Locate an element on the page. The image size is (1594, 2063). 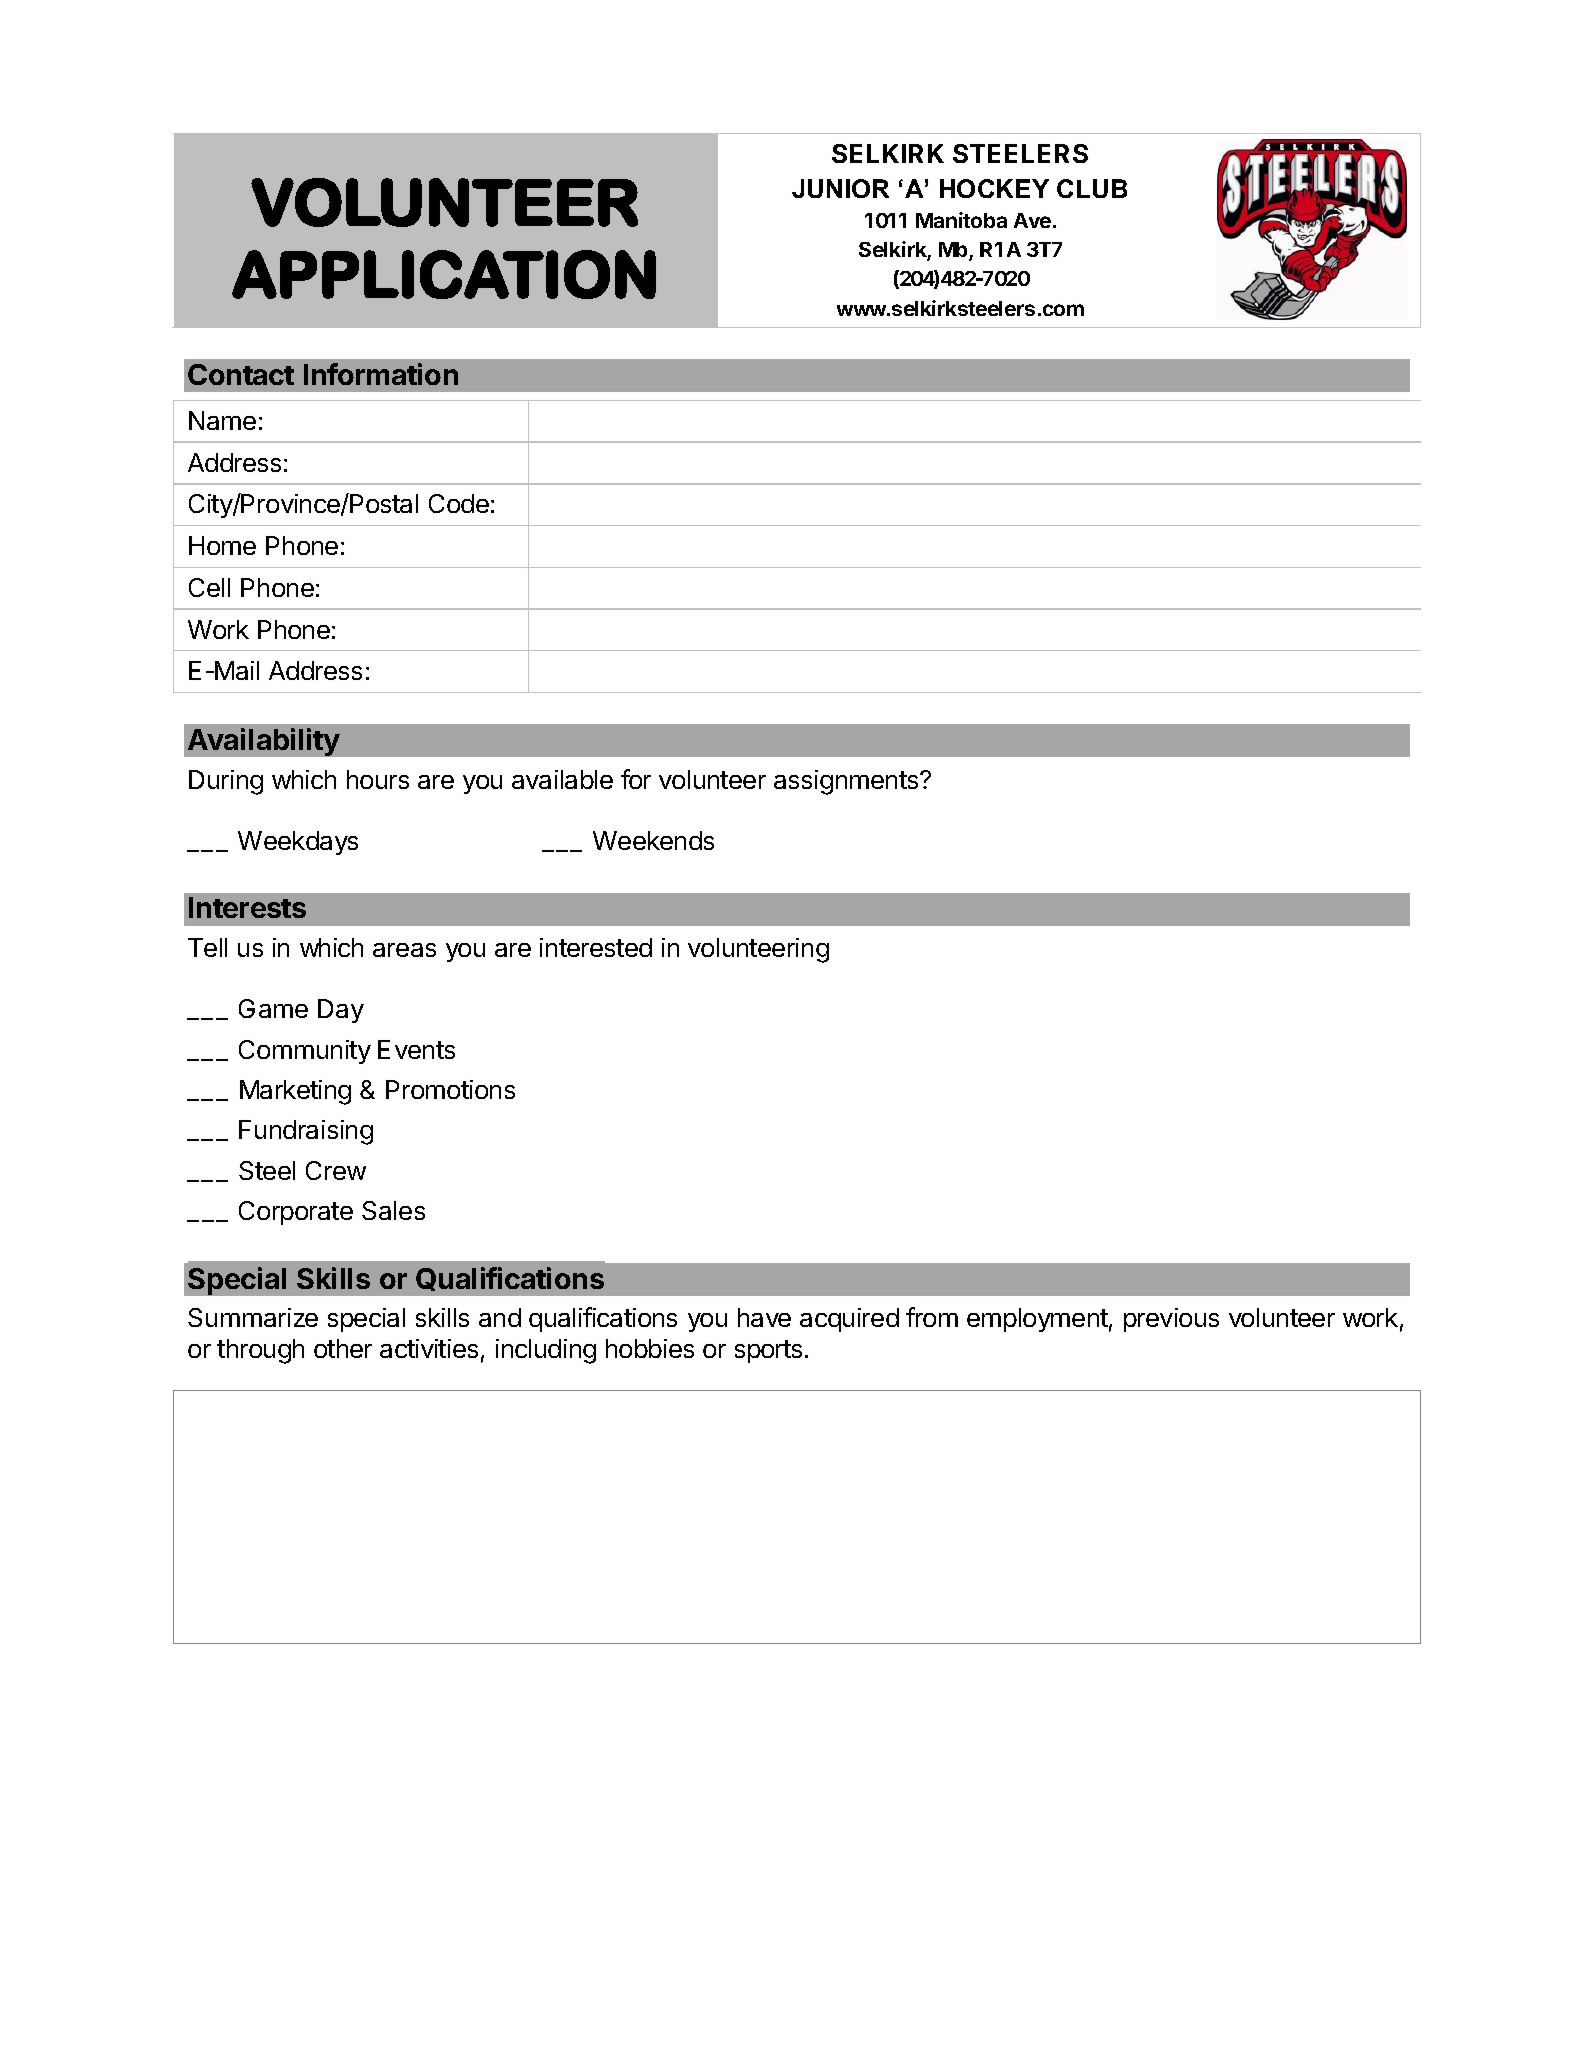
hobbies is located at coordinates (650, 1348).
